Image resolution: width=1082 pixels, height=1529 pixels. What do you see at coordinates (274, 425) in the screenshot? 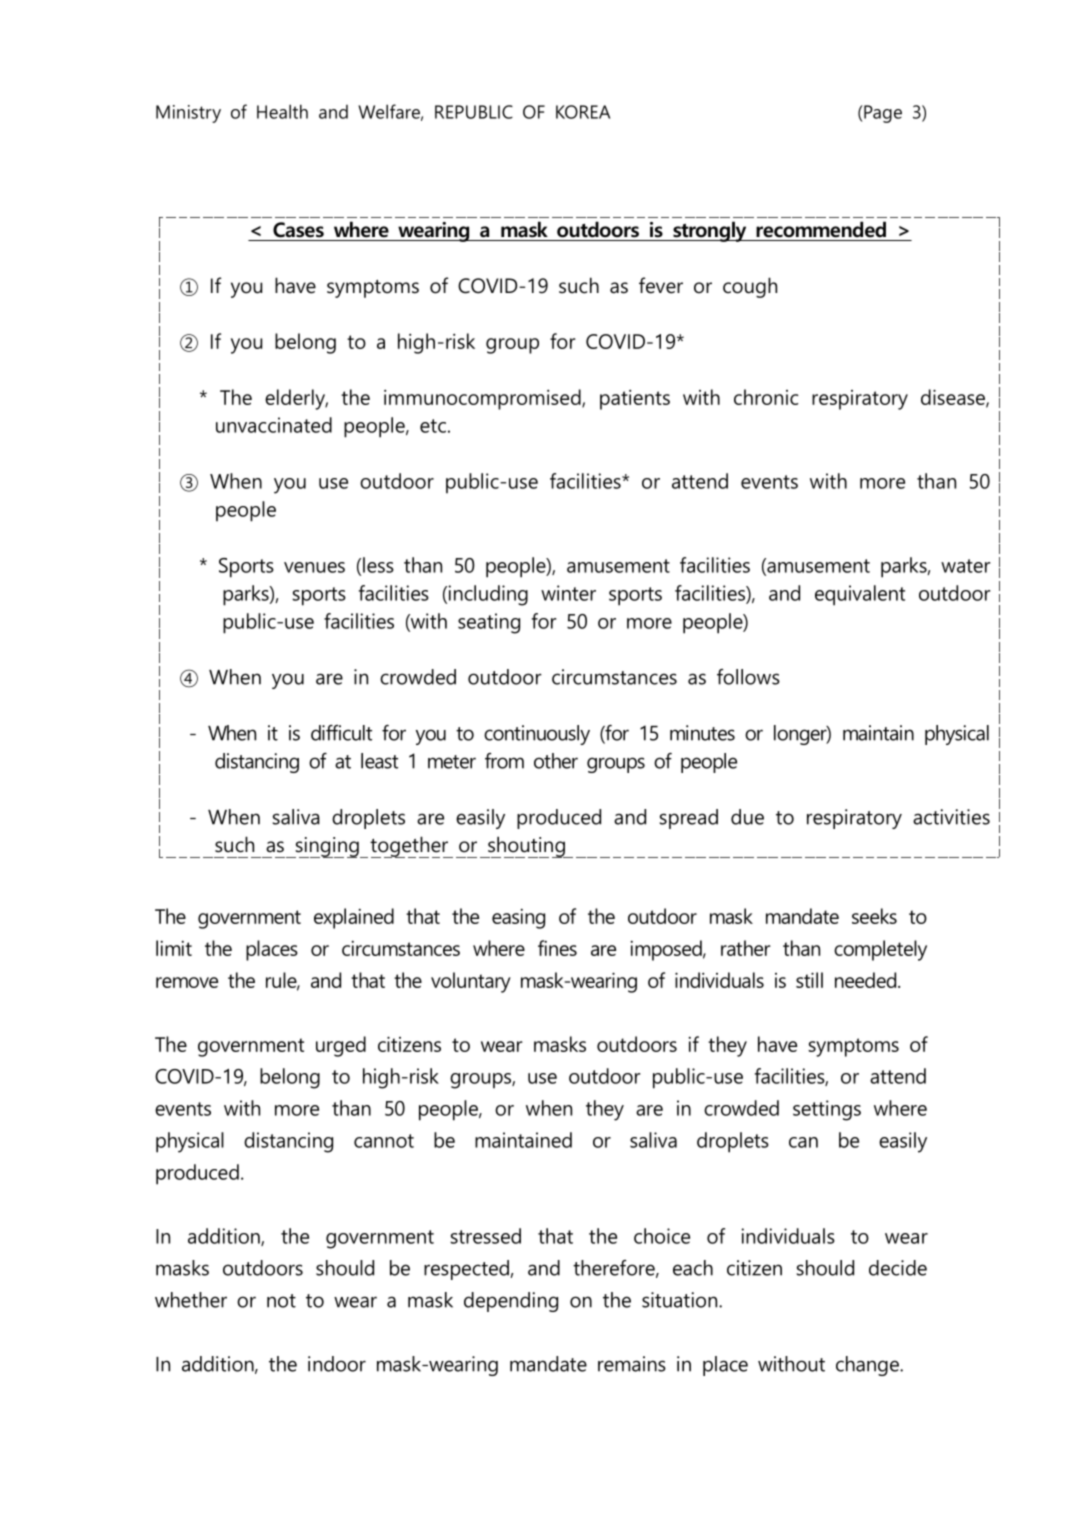
I see `unvaccinated` at bounding box center [274, 425].
